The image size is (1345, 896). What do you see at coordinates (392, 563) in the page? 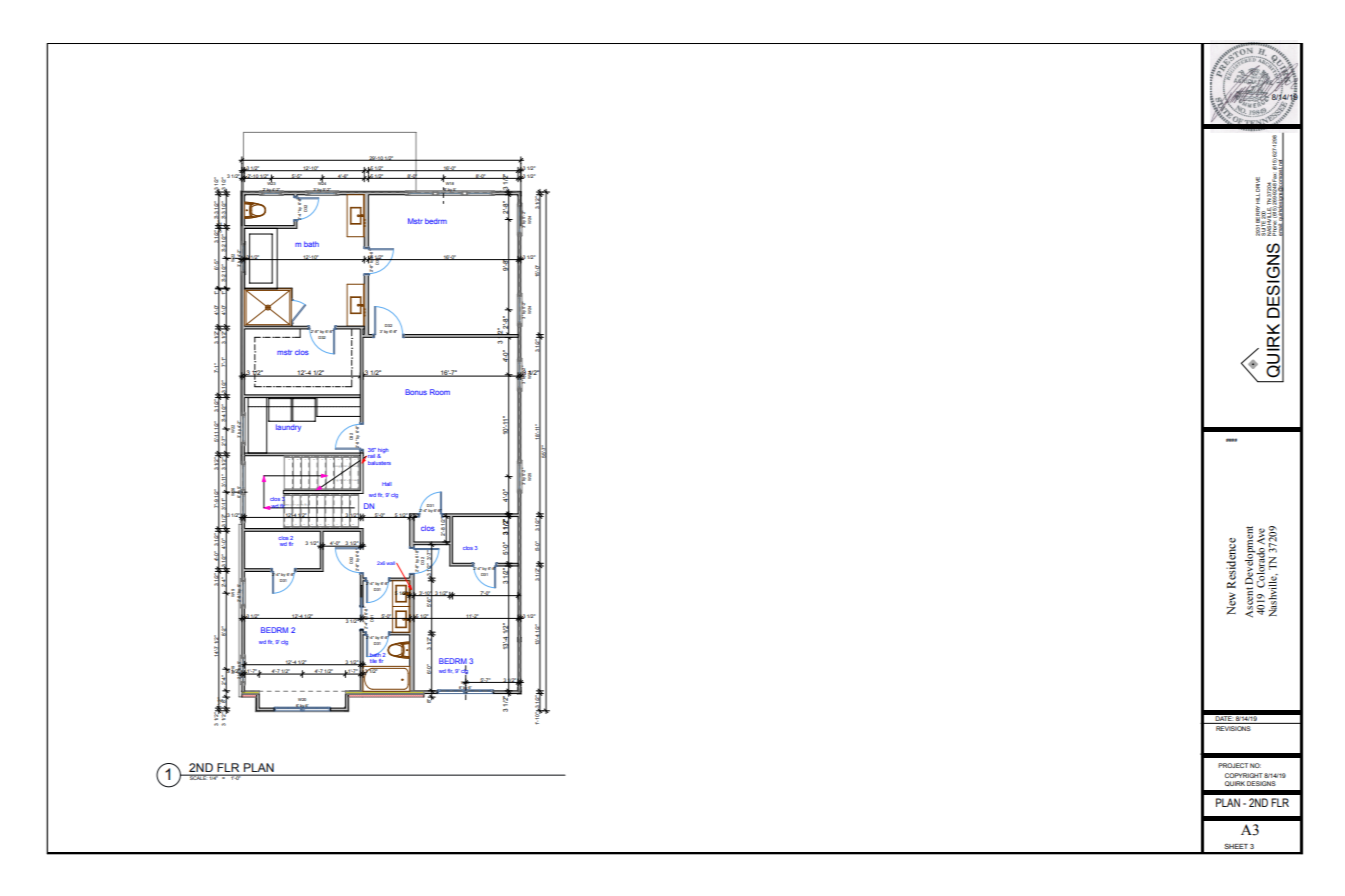
I see `wall` at bounding box center [392, 563].
